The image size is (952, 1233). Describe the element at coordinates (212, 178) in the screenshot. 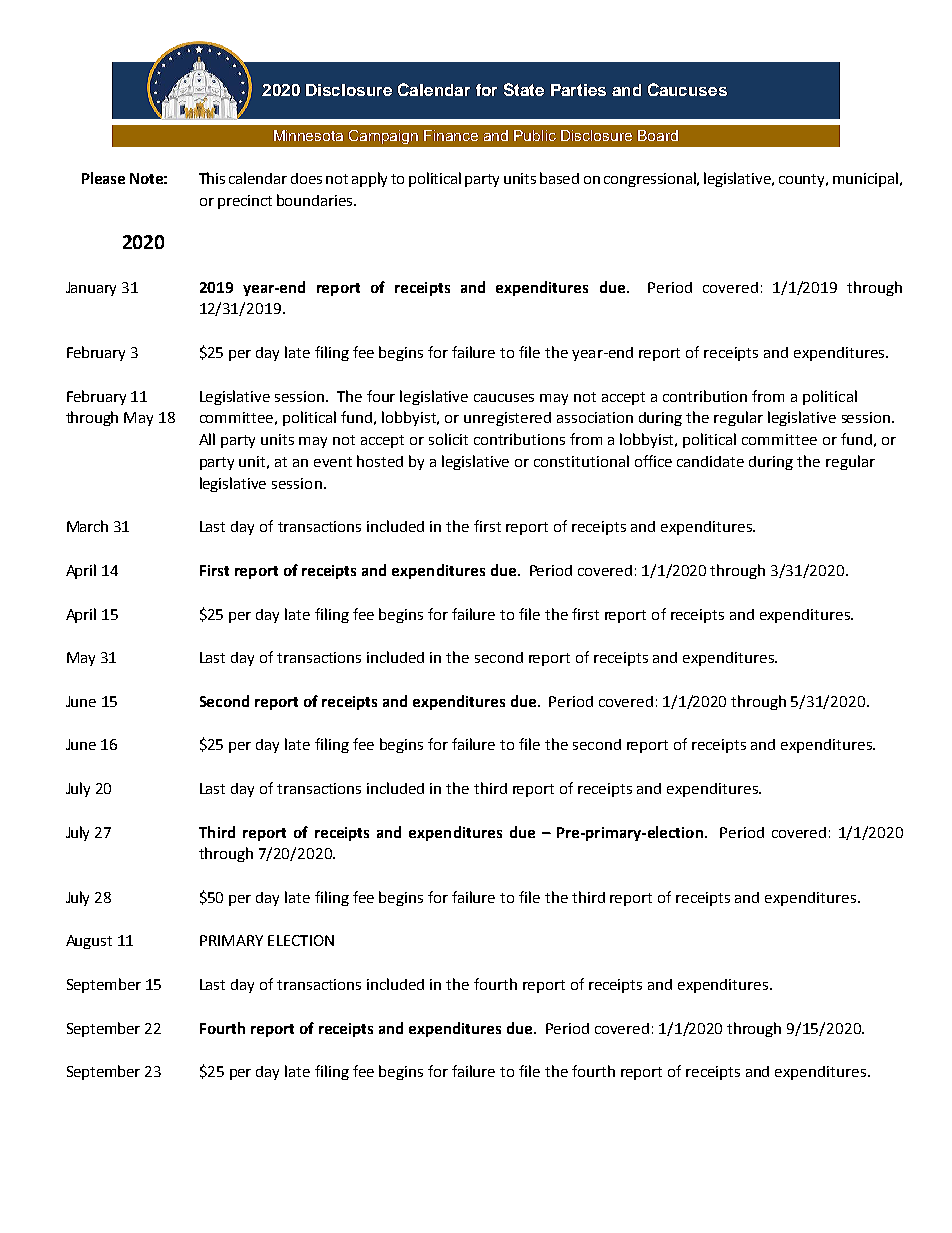

I see `This` at that location.
